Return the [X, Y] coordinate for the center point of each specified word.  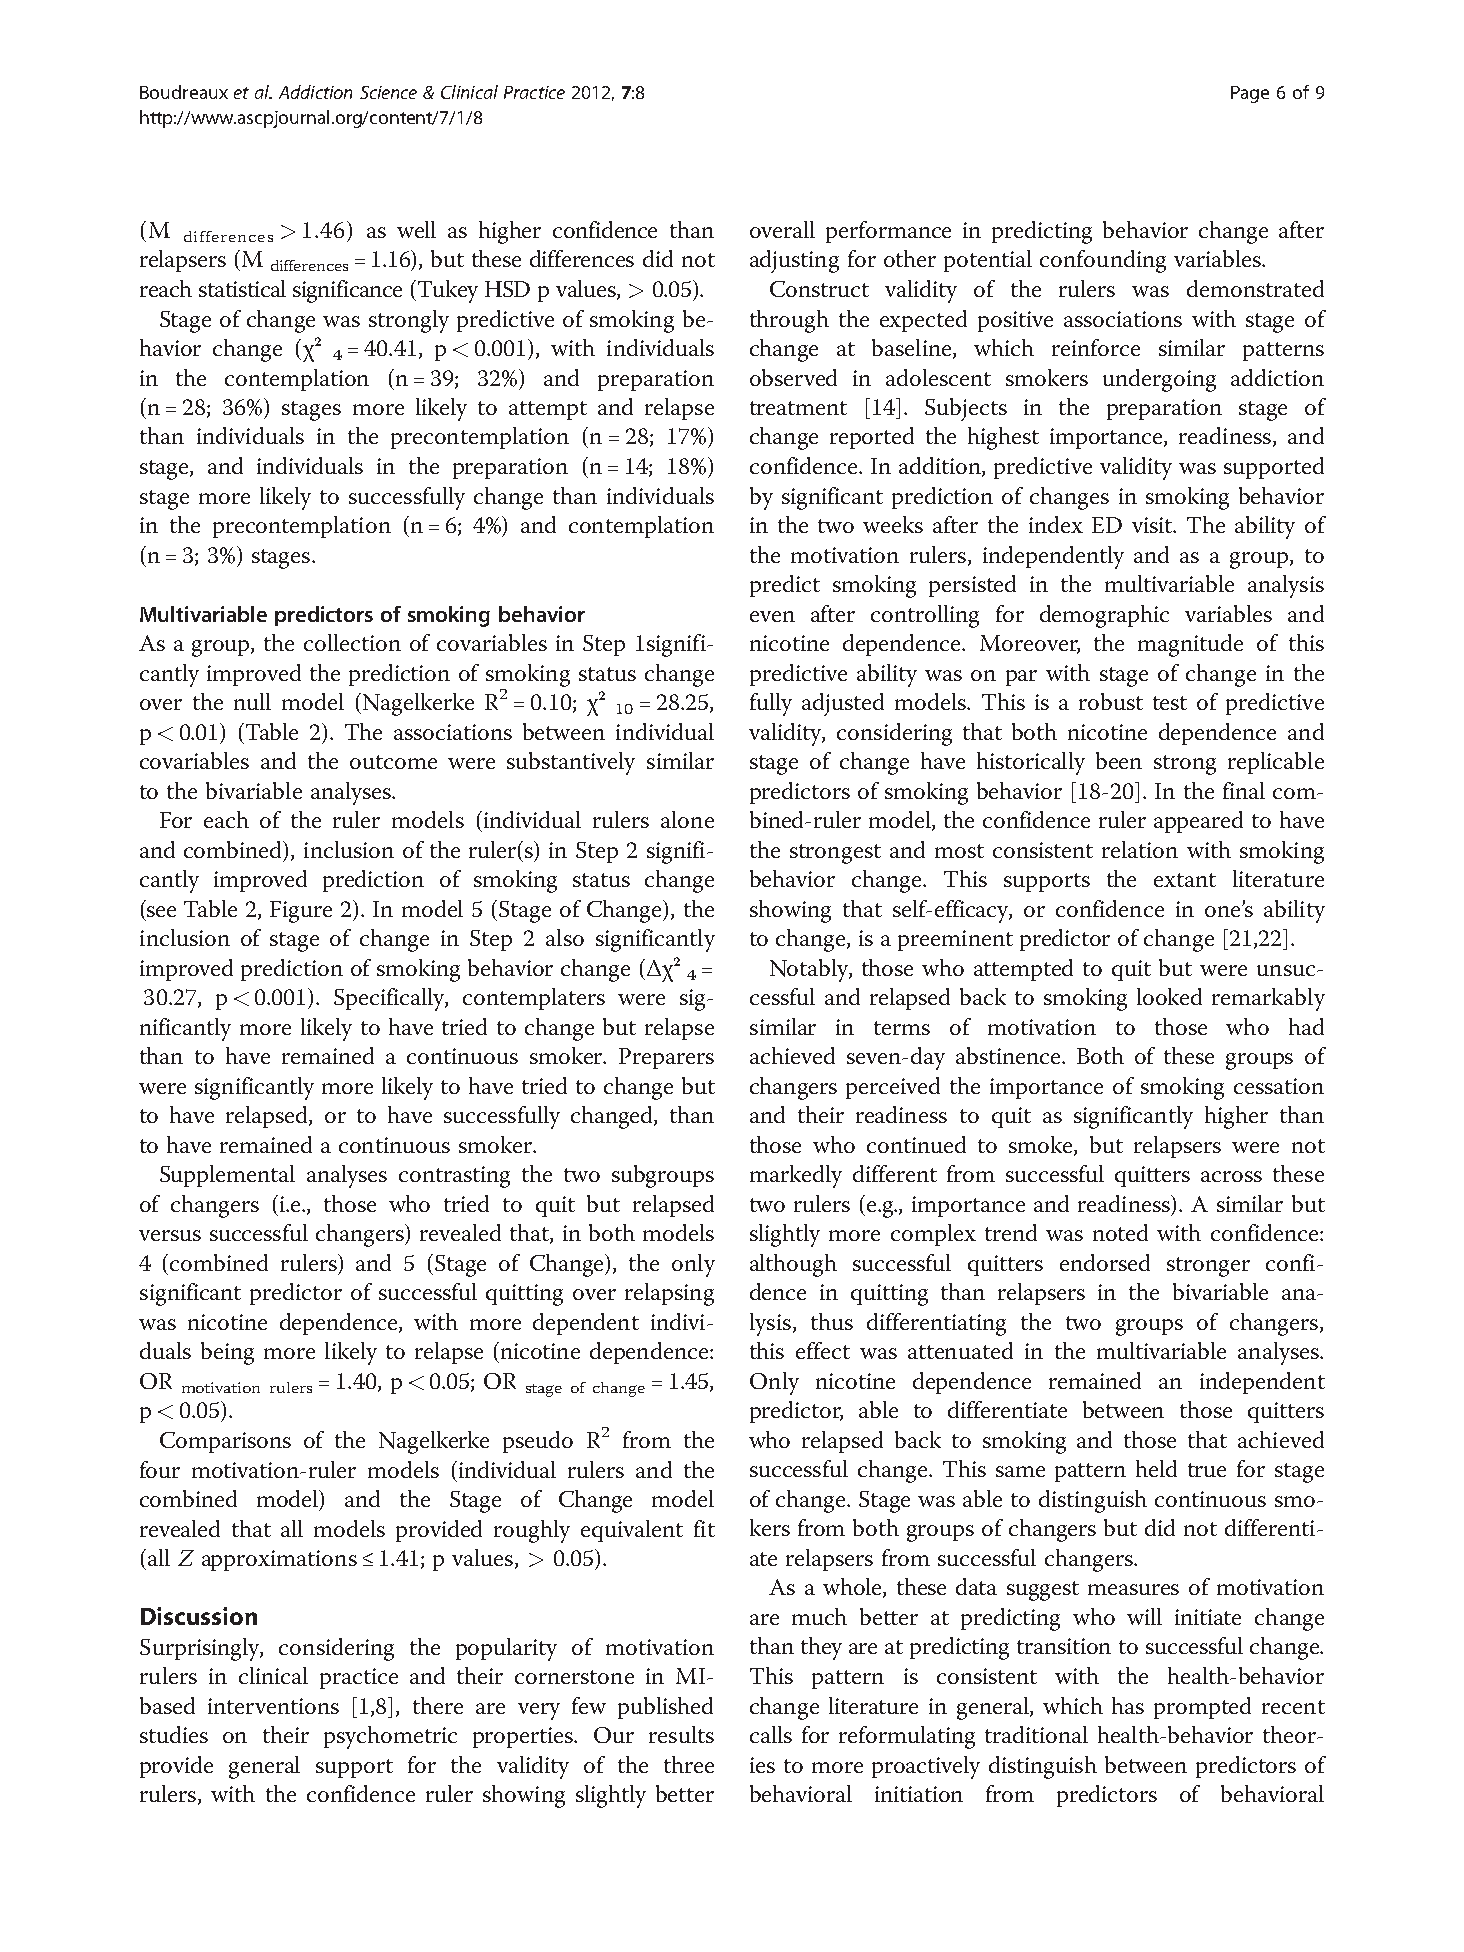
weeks [893, 524]
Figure [301, 912]
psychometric [390, 1737]
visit [1153, 525]
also [565, 937]
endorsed [1105, 1262]
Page [1250, 94]
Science [388, 92]
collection [352, 642]
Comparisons [225, 1442]
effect [823, 1350]
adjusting [794, 261]
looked [1169, 996]
